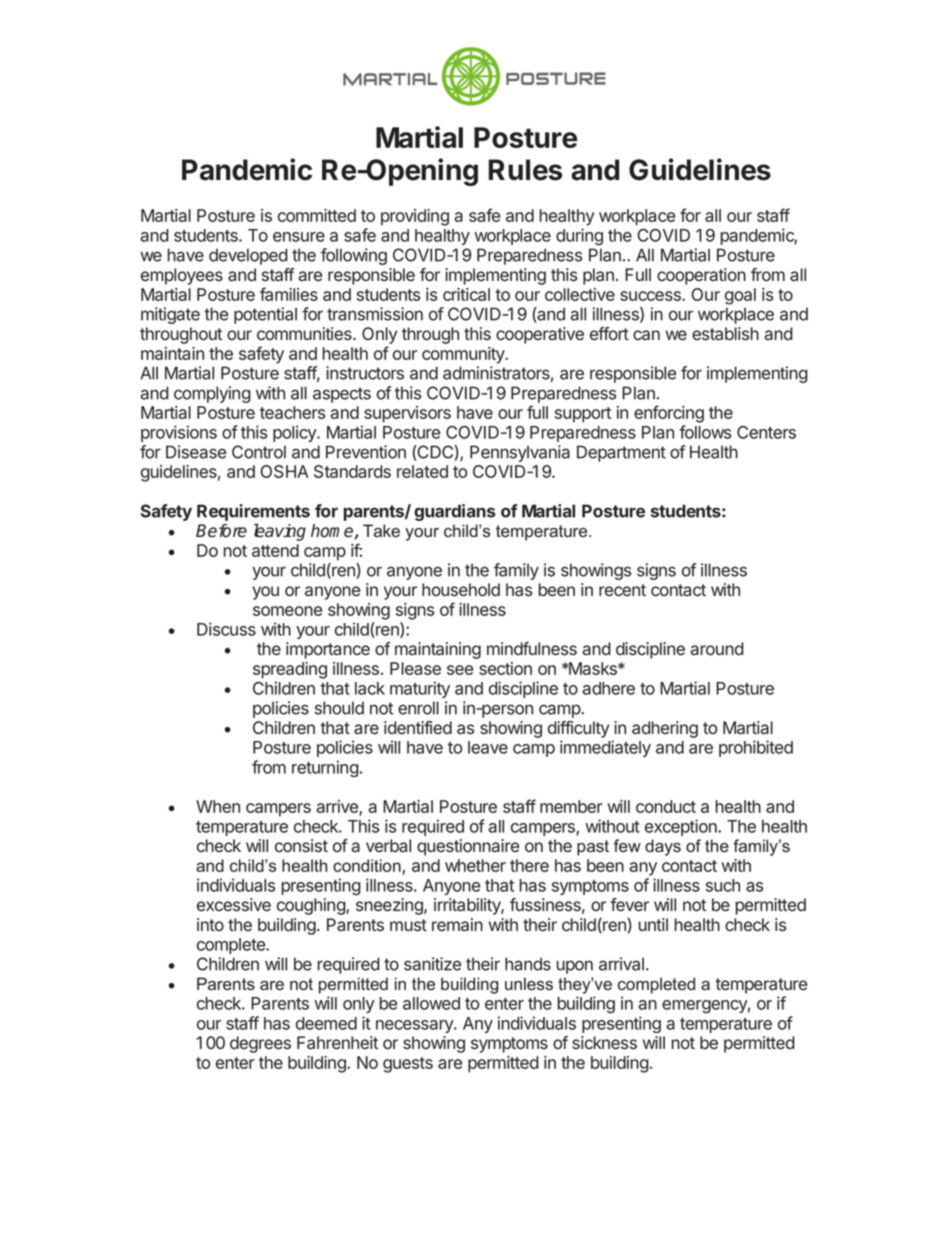  What do you see at coordinates (468, 847) in the screenshot?
I see `questionnaire` at bounding box center [468, 847].
